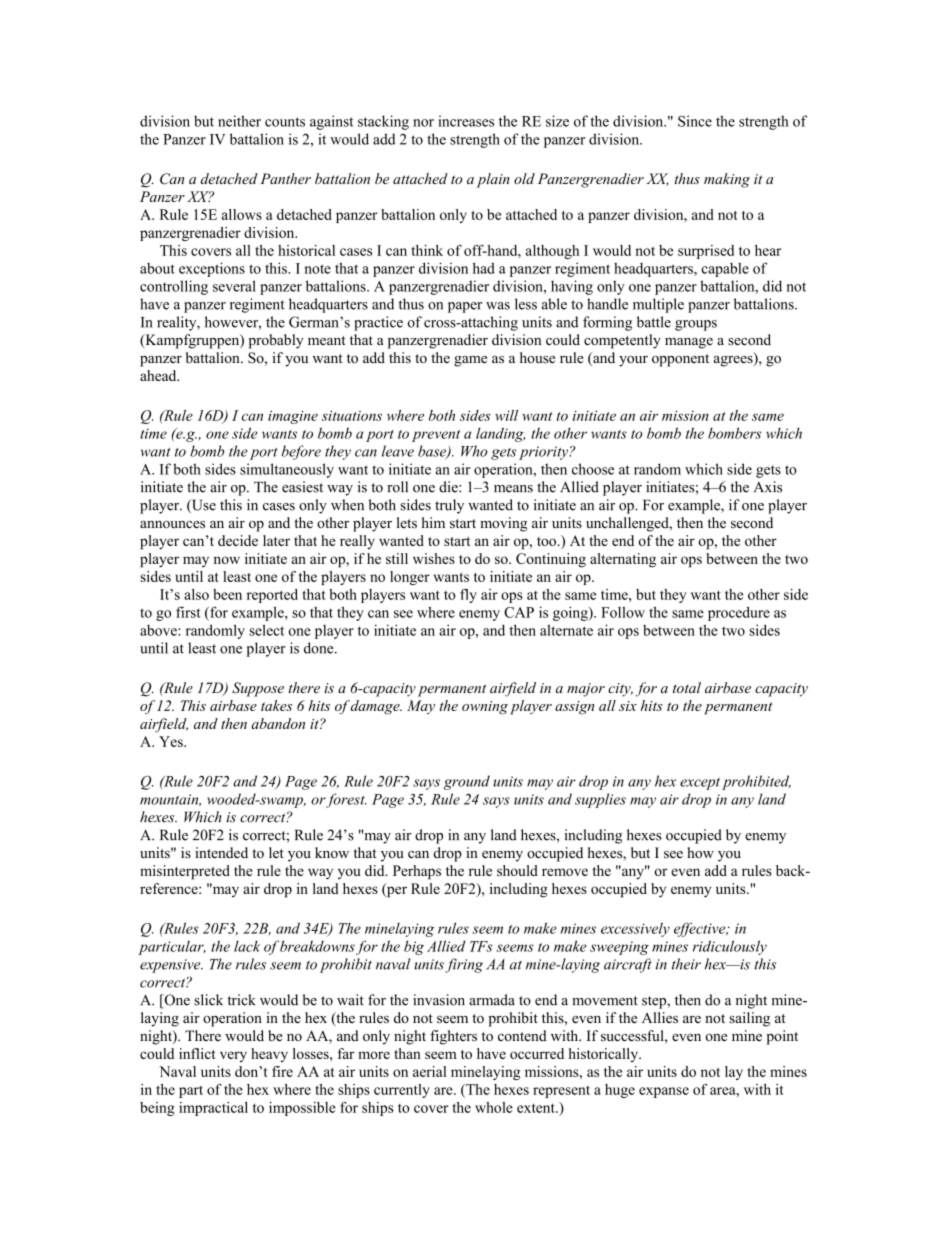  I want to click on neither, so click(239, 121).
